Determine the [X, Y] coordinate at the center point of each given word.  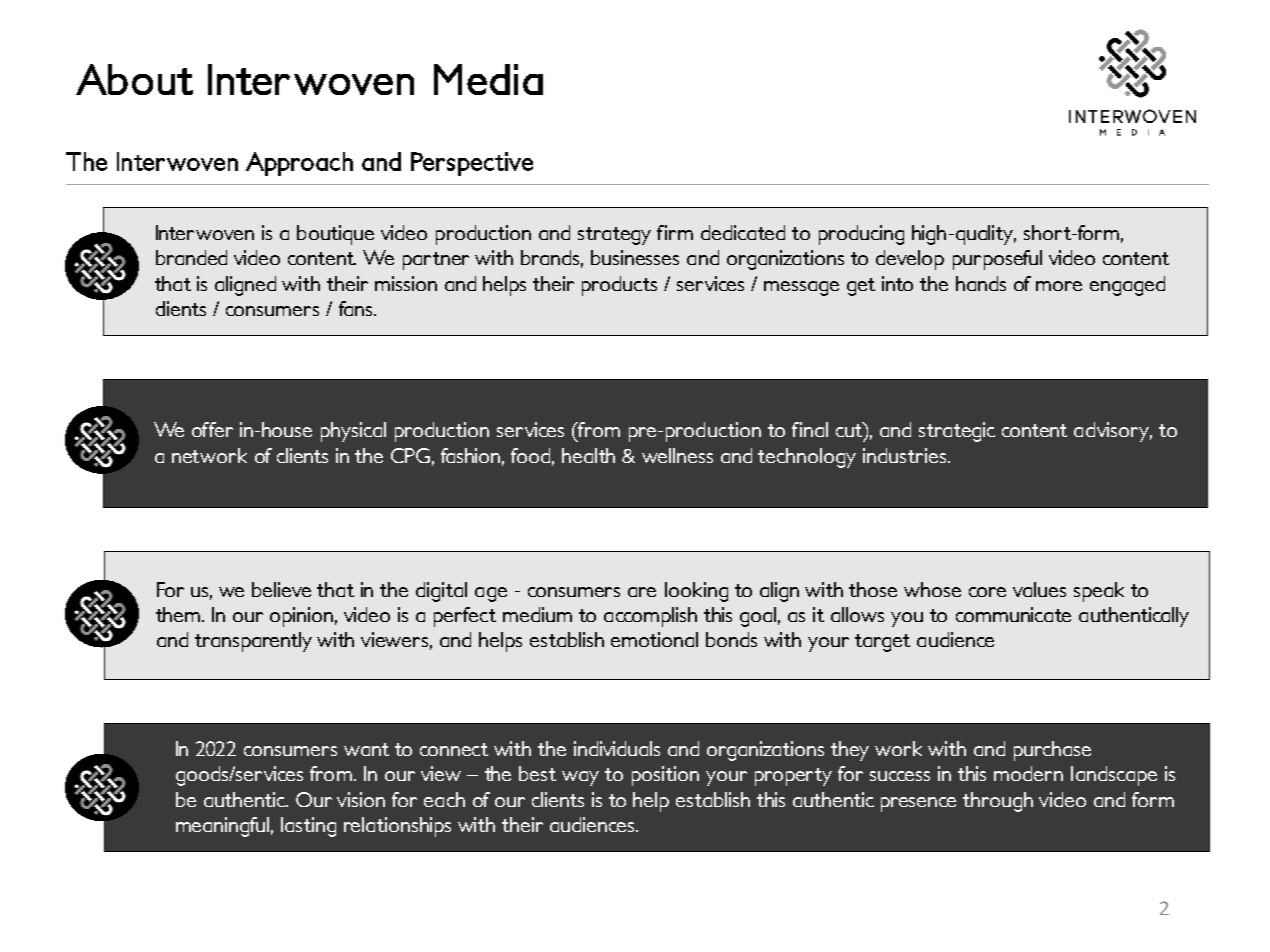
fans [357, 308]
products [619, 286]
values [1039, 589]
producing [861, 235]
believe [281, 589]
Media [488, 79]
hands [981, 283]
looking [696, 592]
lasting [308, 827]
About [134, 79]
